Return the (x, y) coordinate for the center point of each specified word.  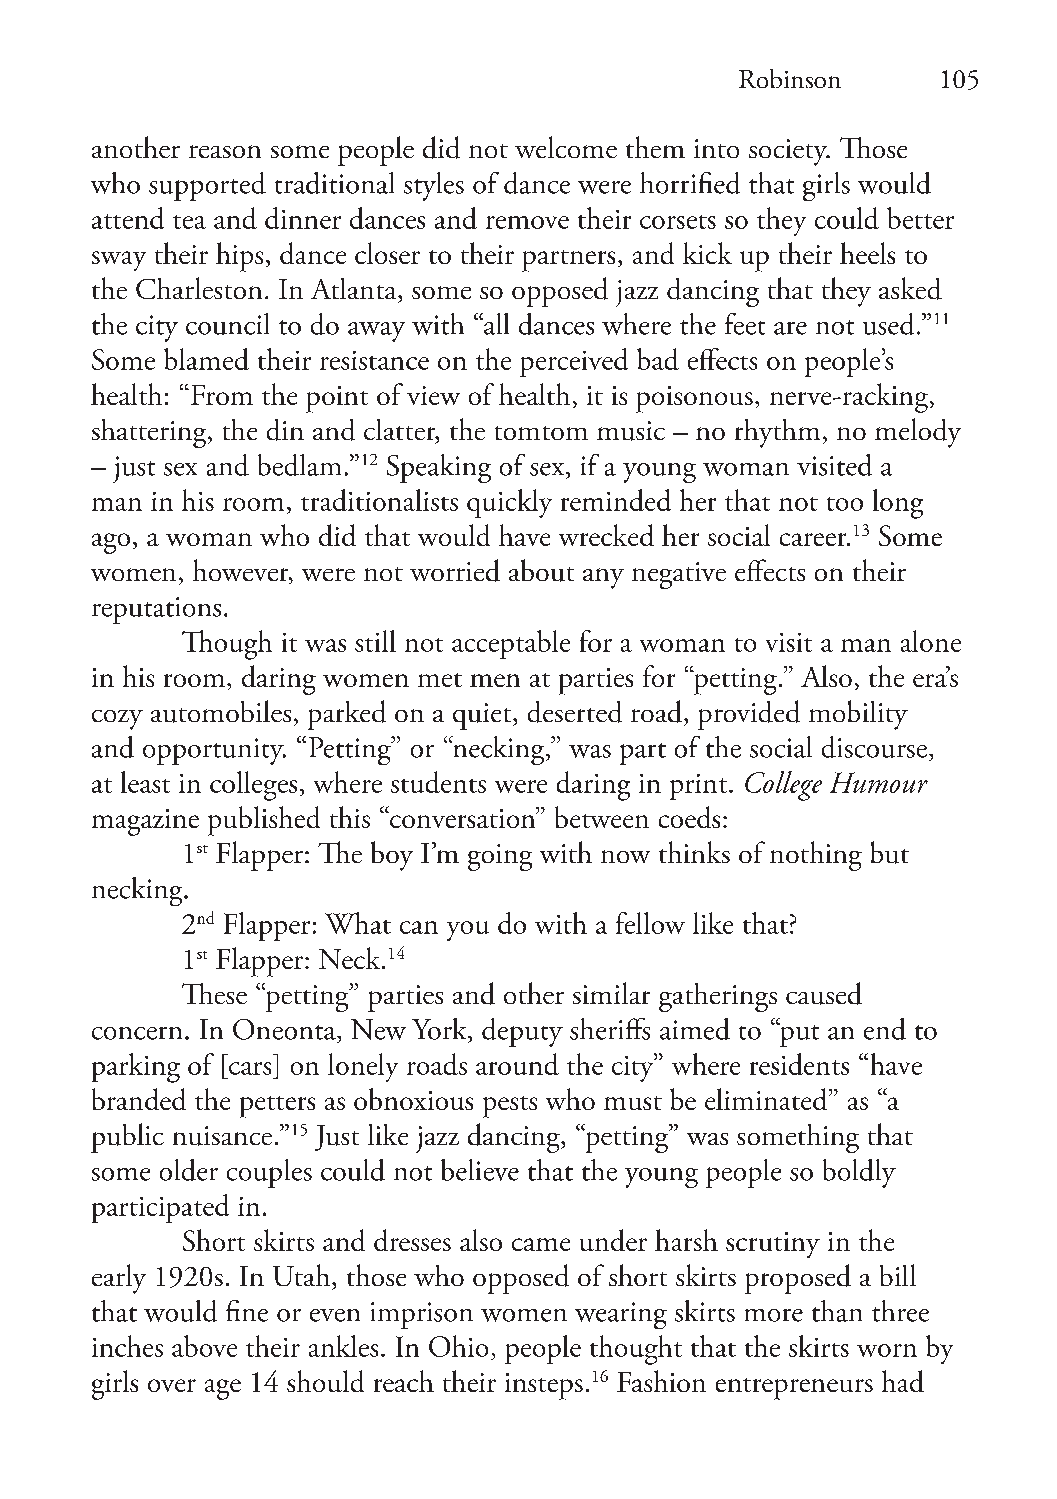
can (419, 927)
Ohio (458, 1346)
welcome (566, 147)
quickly (509, 503)
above (204, 1346)
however (242, 571)
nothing (816, 856)
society (789, 152)
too (845, 504)
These (214, 993)
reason (225, 151)
